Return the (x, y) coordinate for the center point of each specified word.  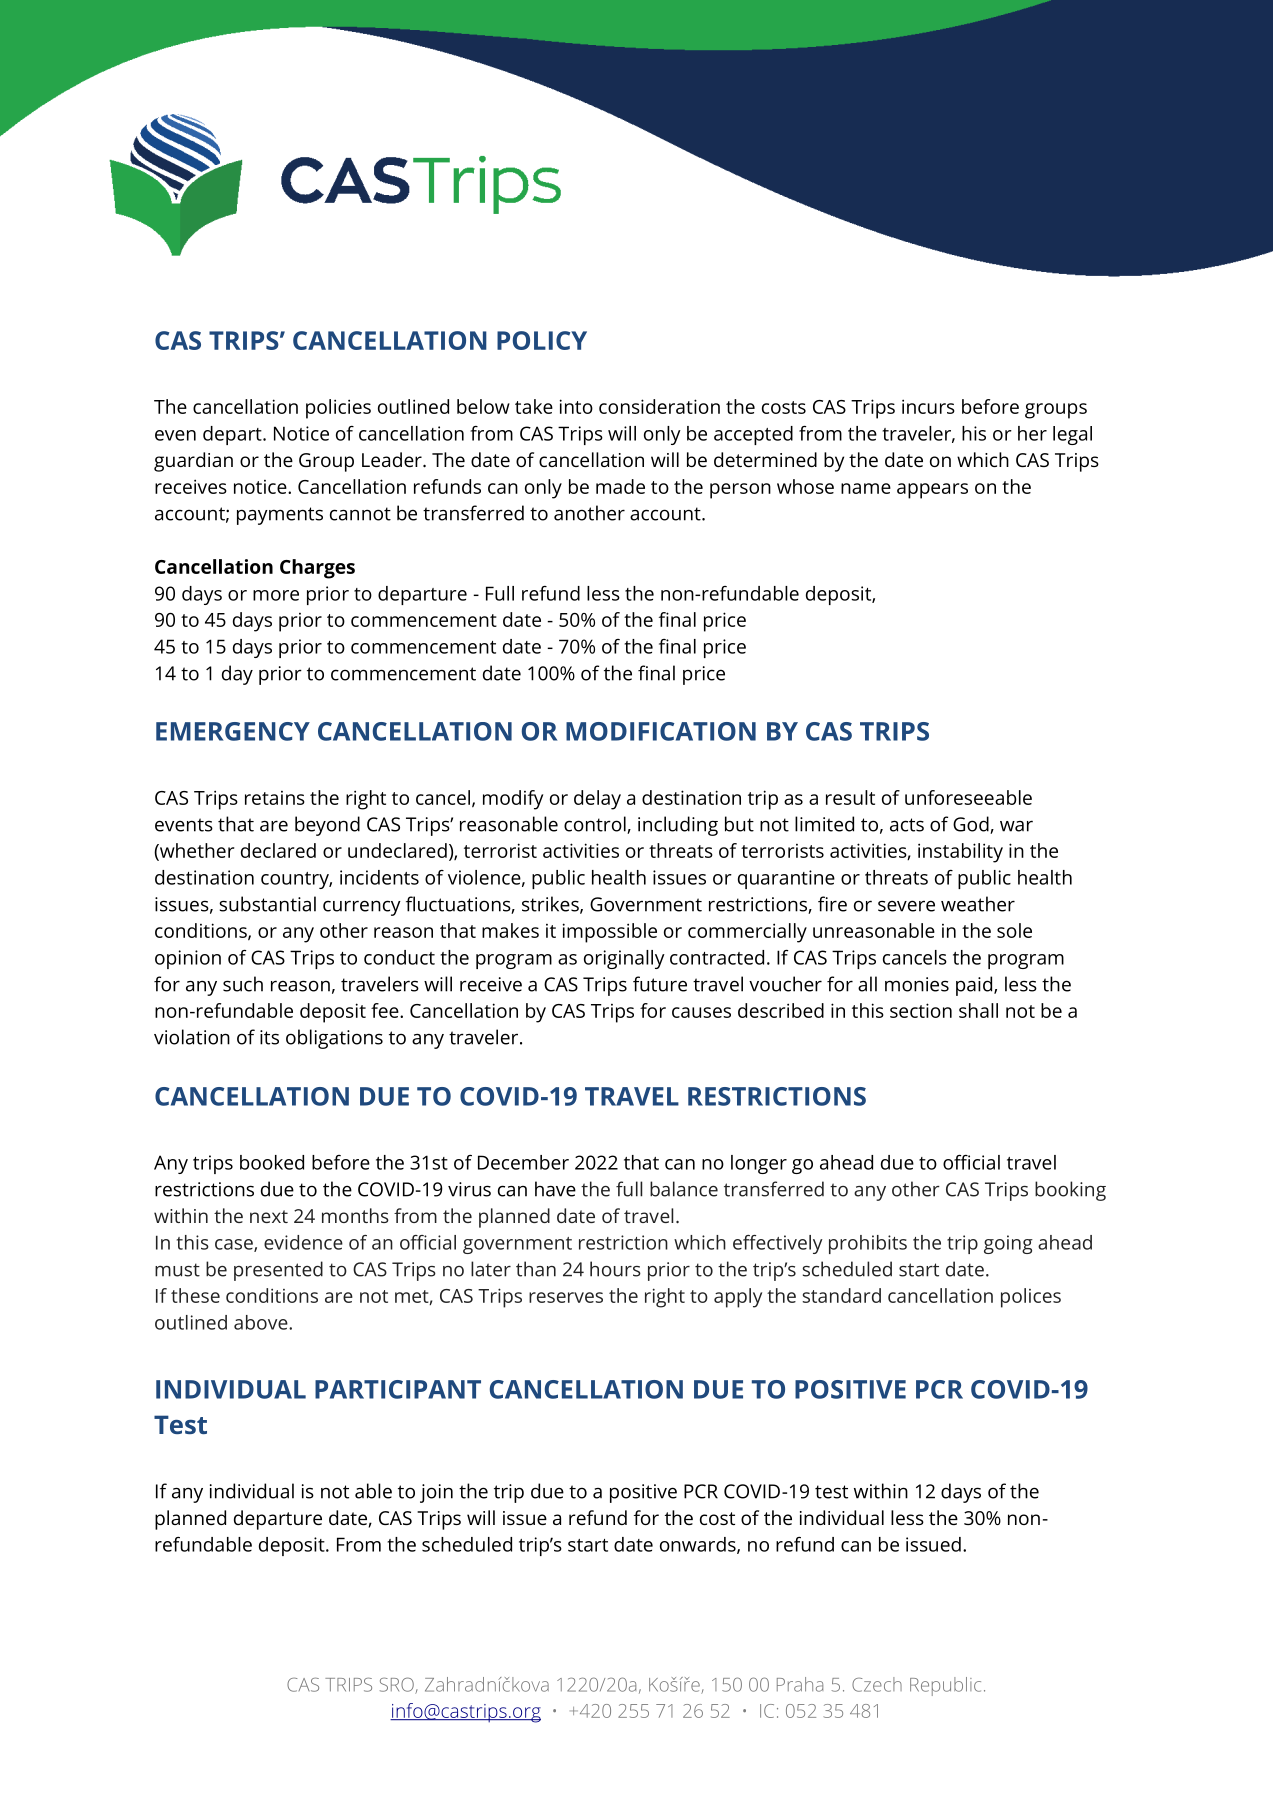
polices (1031, 1298)
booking (1070, 1191)
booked (272, 1162)
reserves (566, 1297)
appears (932, 491)
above (262, 1322)
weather (978, 904)
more (276, 595)
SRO (398, 1685)
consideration (659, 406)
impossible (610, 933)
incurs (928, 406)
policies (338, 409)
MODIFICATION (661, 731)
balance (684, 1189)
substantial (267, 904)
